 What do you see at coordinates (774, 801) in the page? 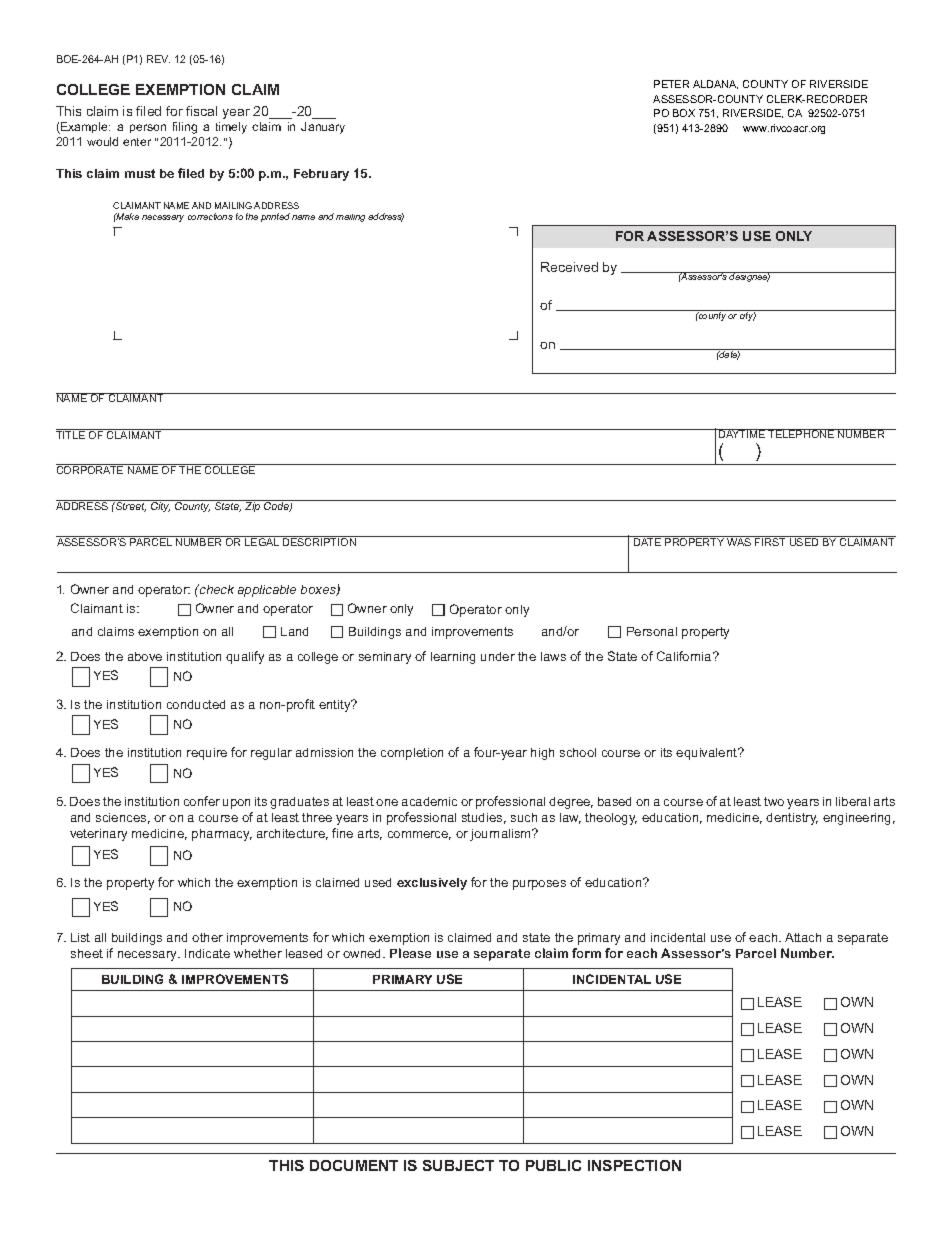
I see `two` at bounding box center [774, 801].
